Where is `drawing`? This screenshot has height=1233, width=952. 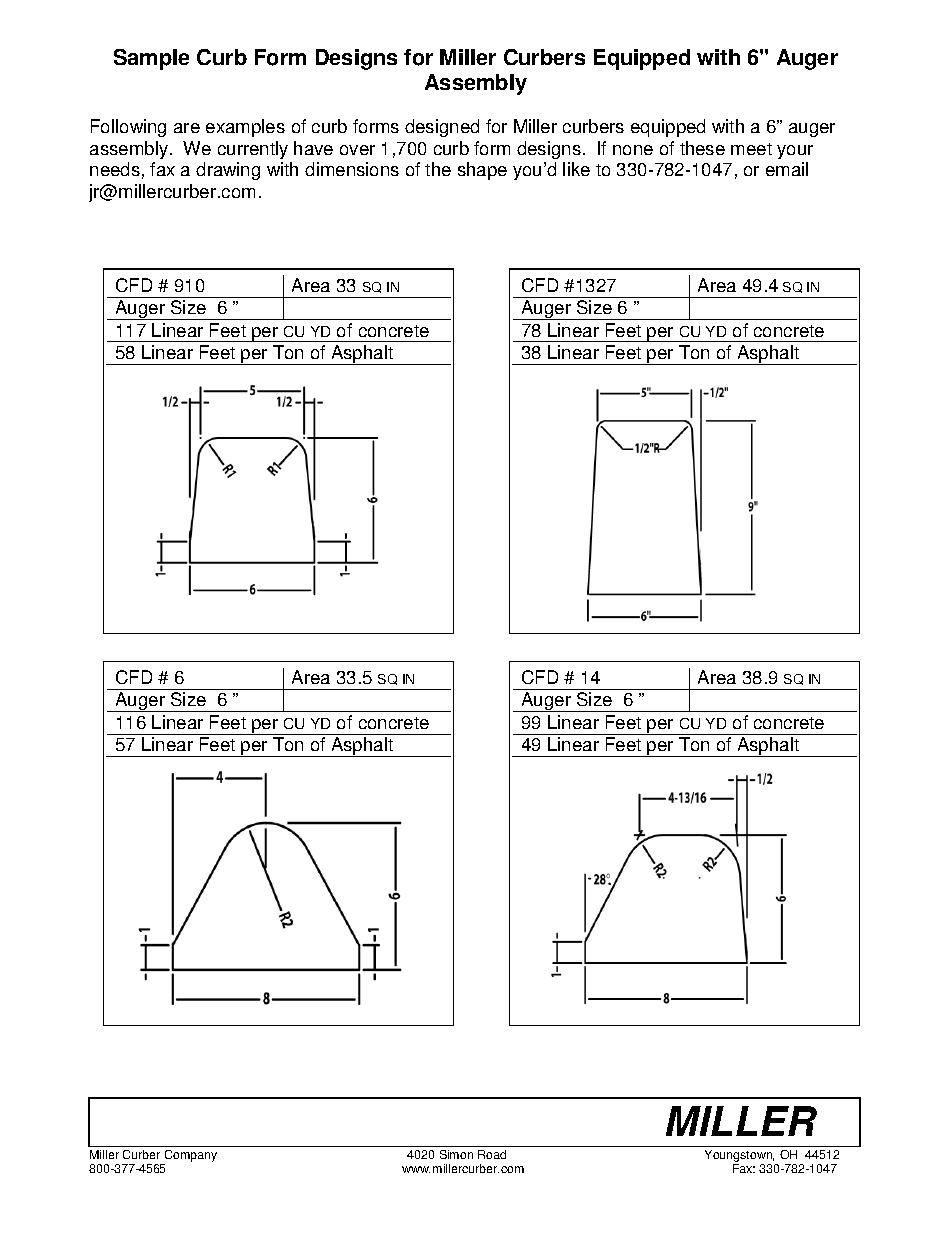
drawing is located at coordinates (228, 171).
